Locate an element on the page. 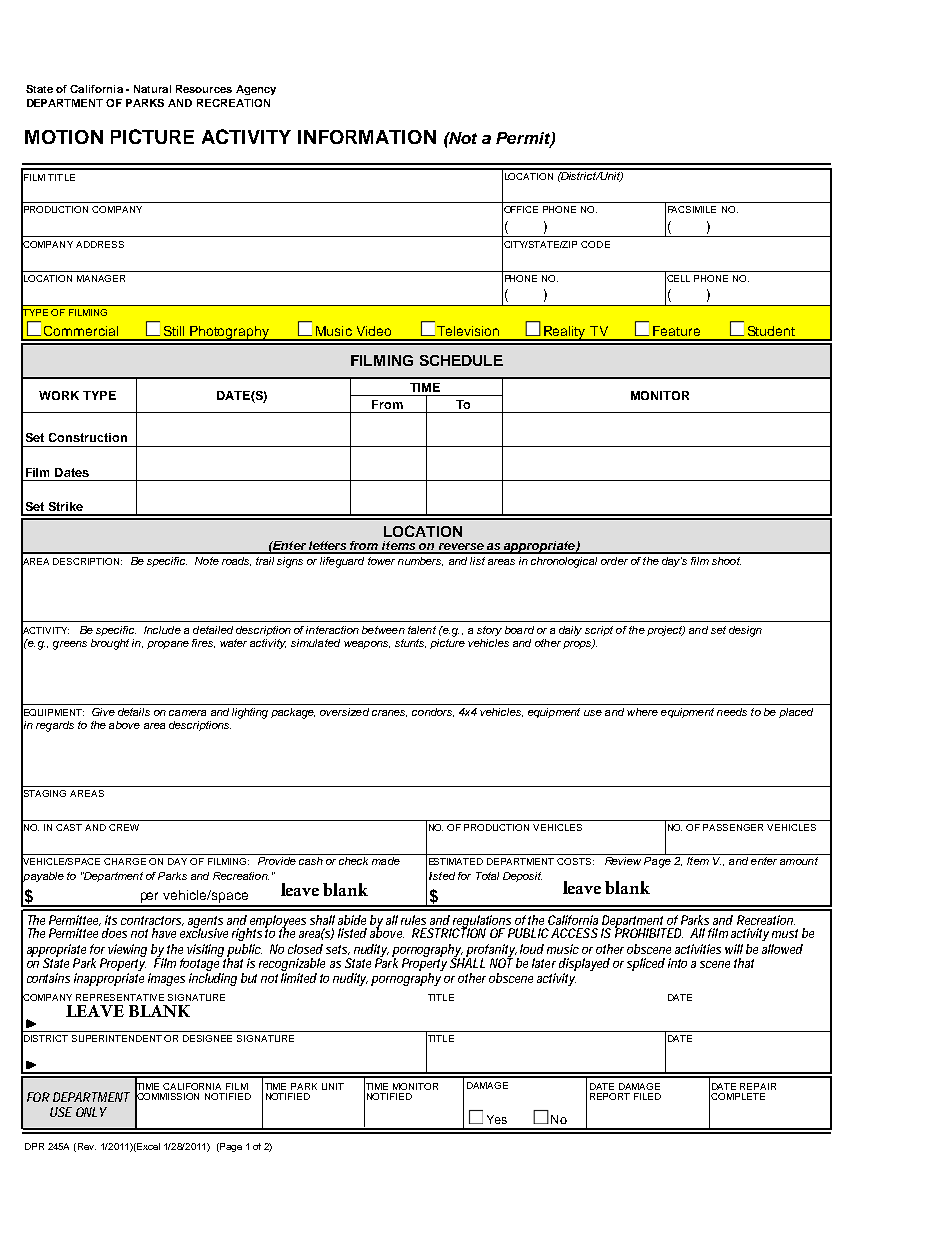 Image resolution: width=952 pixels, height=1233 pixels. Feature is located at coordinates (676, 331).
